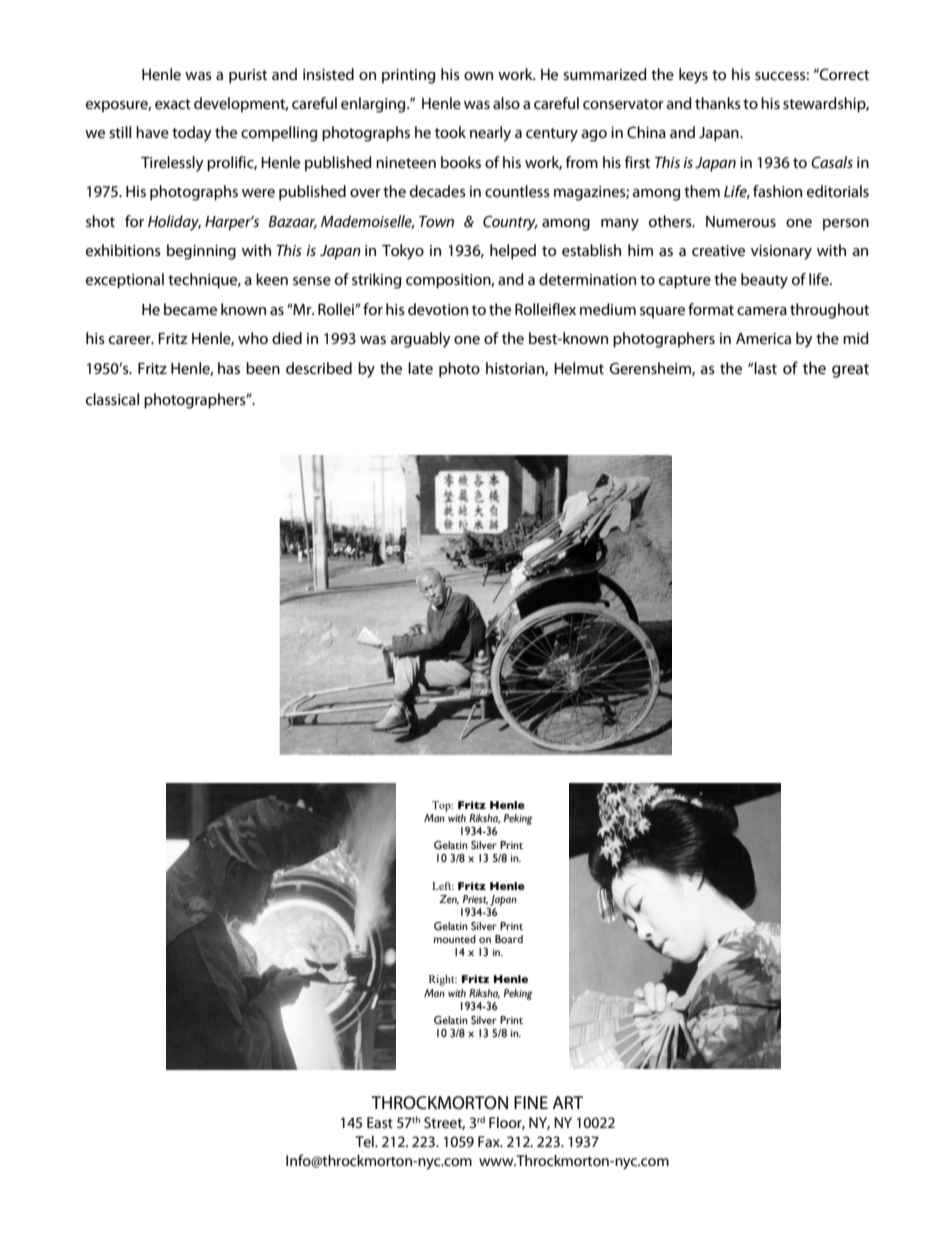 This screenshot has width=952, height=1233. What do you see at coordinates (516, 369) in the screenshot?
I see `historian` at bounding box center [516, 369].
